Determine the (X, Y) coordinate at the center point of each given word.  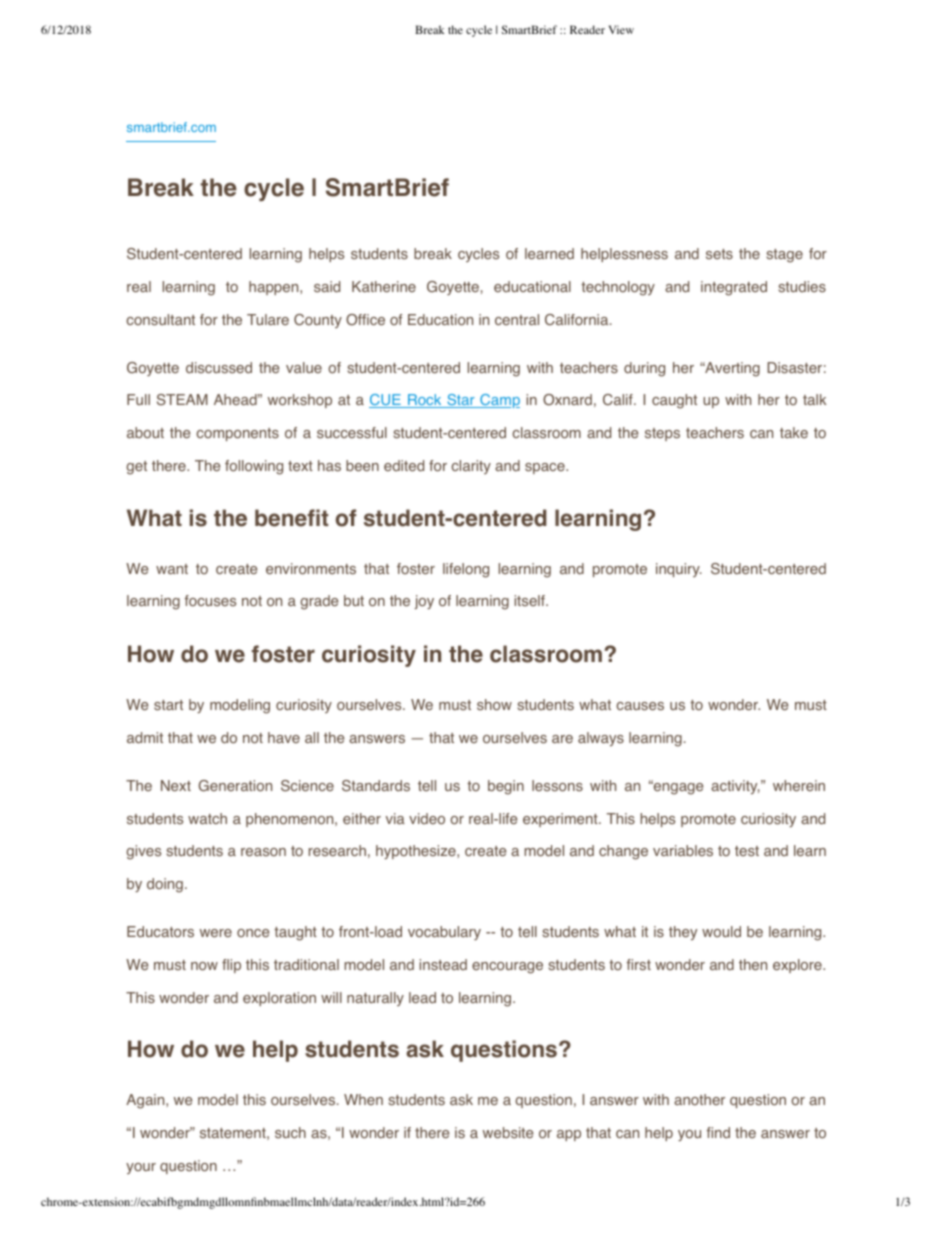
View (621, 29)
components (237, 434)
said (327, 286)
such (290, 1132)
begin (506, 787)
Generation (235, 785)
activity (735, 787)
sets (719, 254)
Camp (499, 401)
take (794, 432)
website (508, 1132)
